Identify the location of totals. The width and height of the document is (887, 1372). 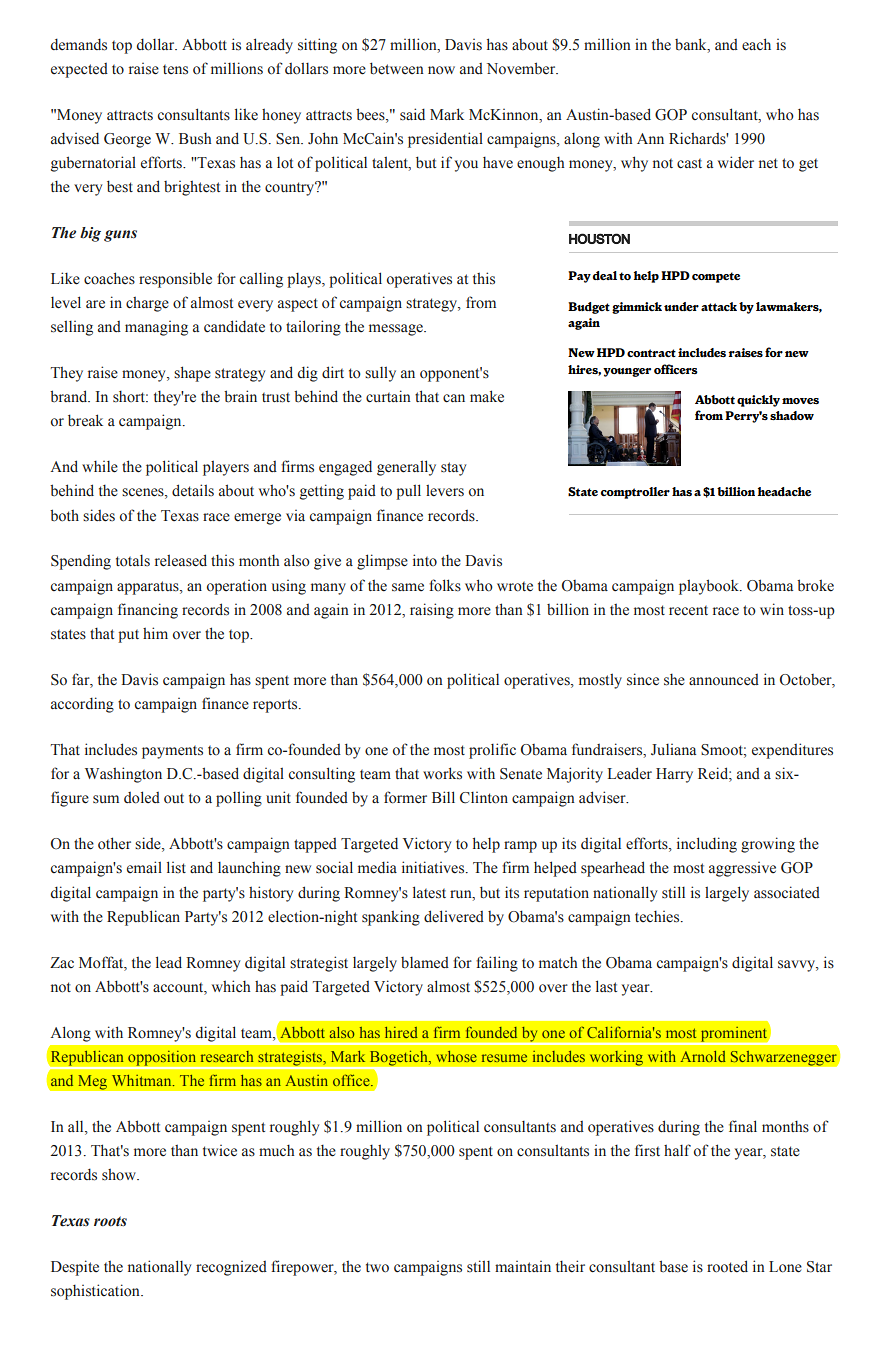
(133, 561).
